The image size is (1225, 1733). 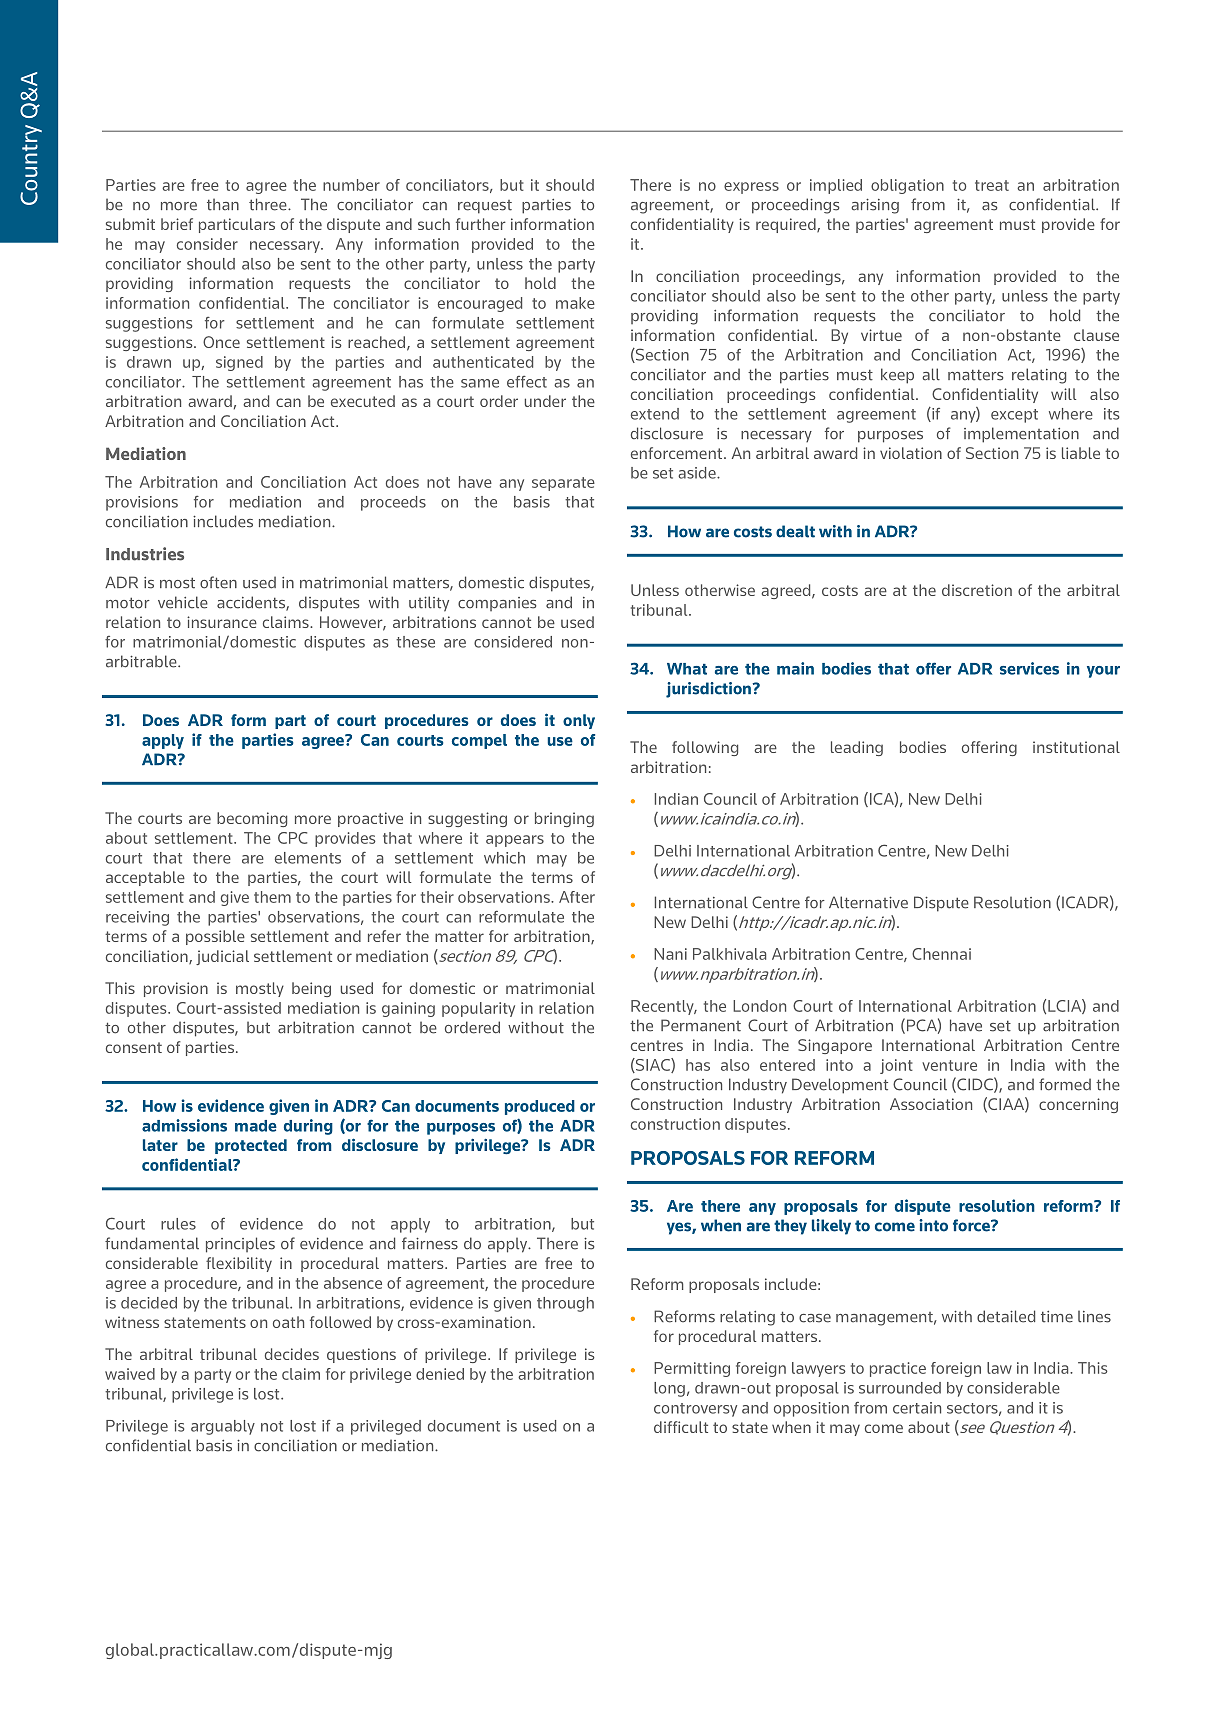 I want to click on arguably, so click(x=223, y=1427).
